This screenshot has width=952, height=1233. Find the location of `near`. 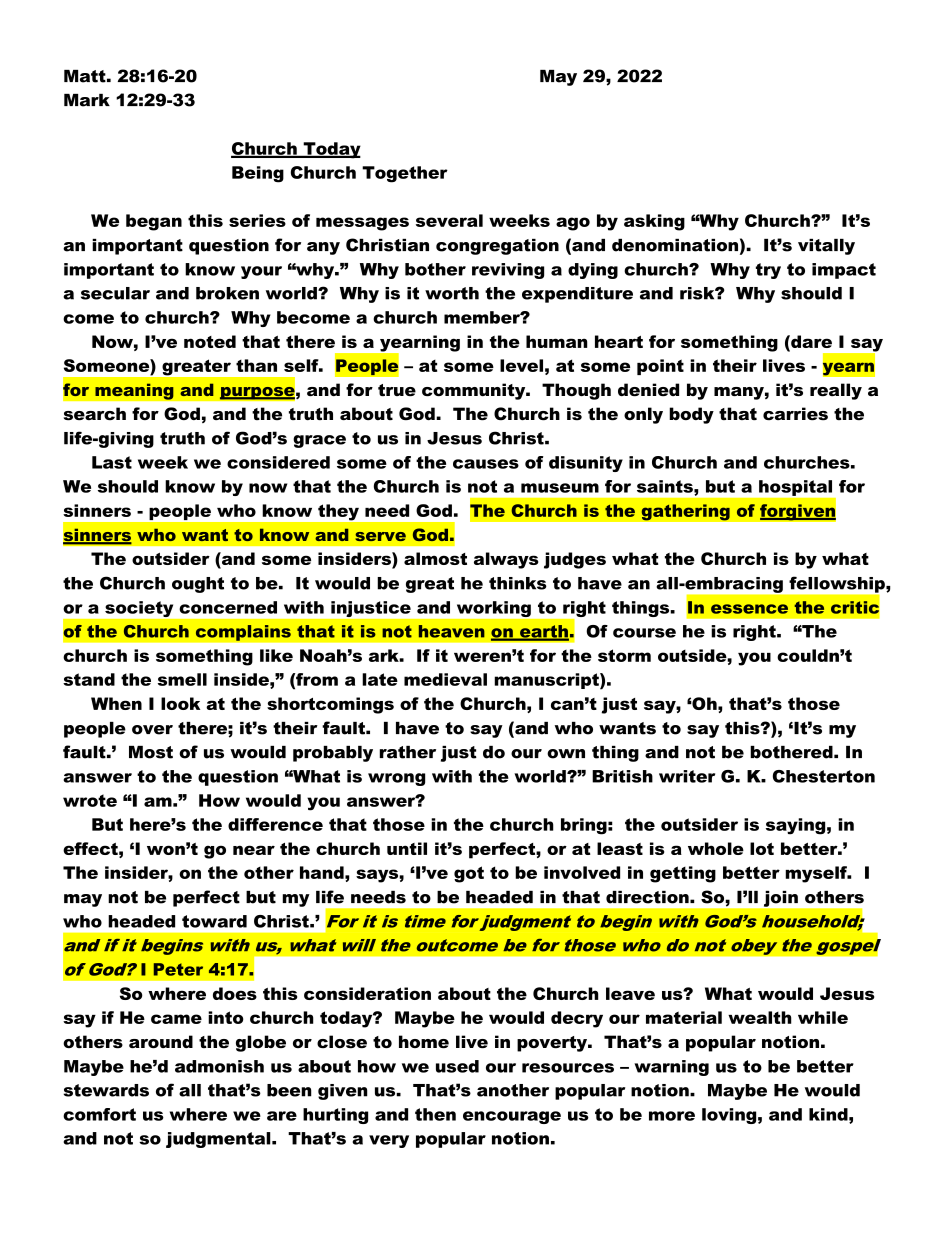

near is located at coordinates (254, 850).
